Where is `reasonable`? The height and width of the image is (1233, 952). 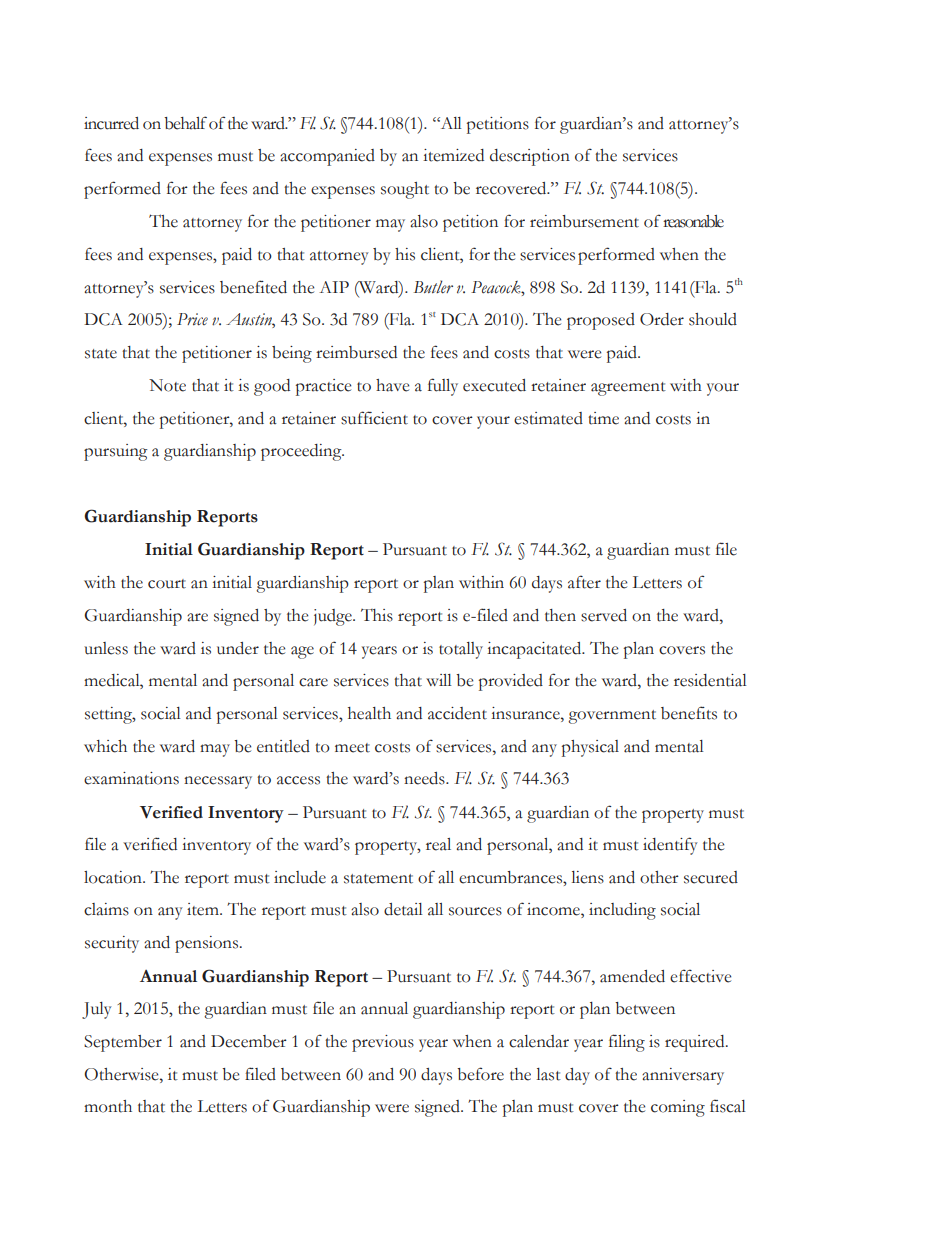 reasonable is located at coordinates (693, 221).
